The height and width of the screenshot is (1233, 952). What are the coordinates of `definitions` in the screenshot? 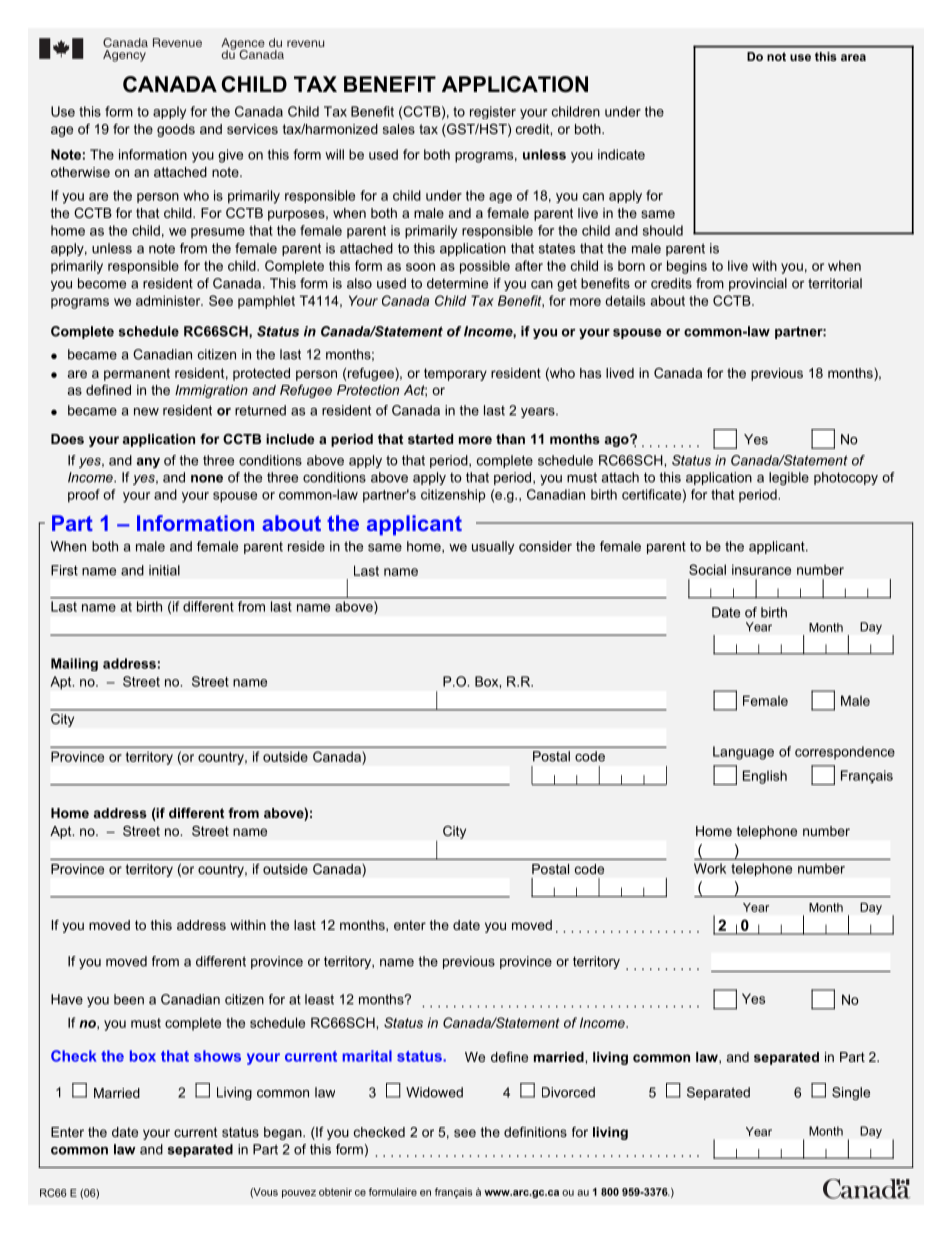 It's located at (535, 1132).
